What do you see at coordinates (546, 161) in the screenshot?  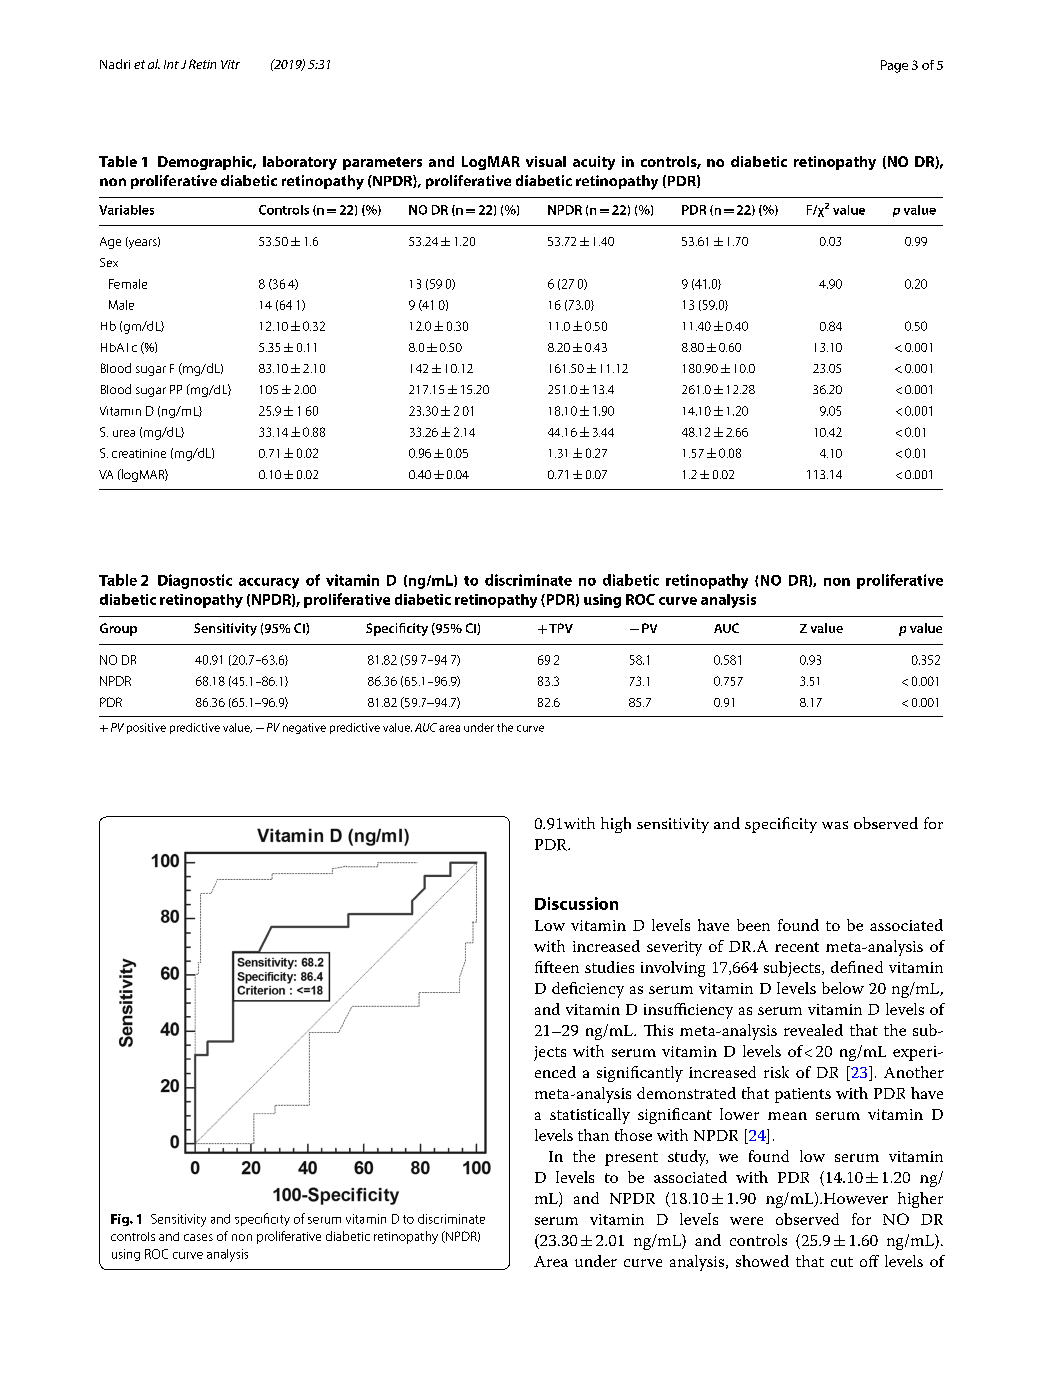 I see `visual` at bounding box center [546, 161].
